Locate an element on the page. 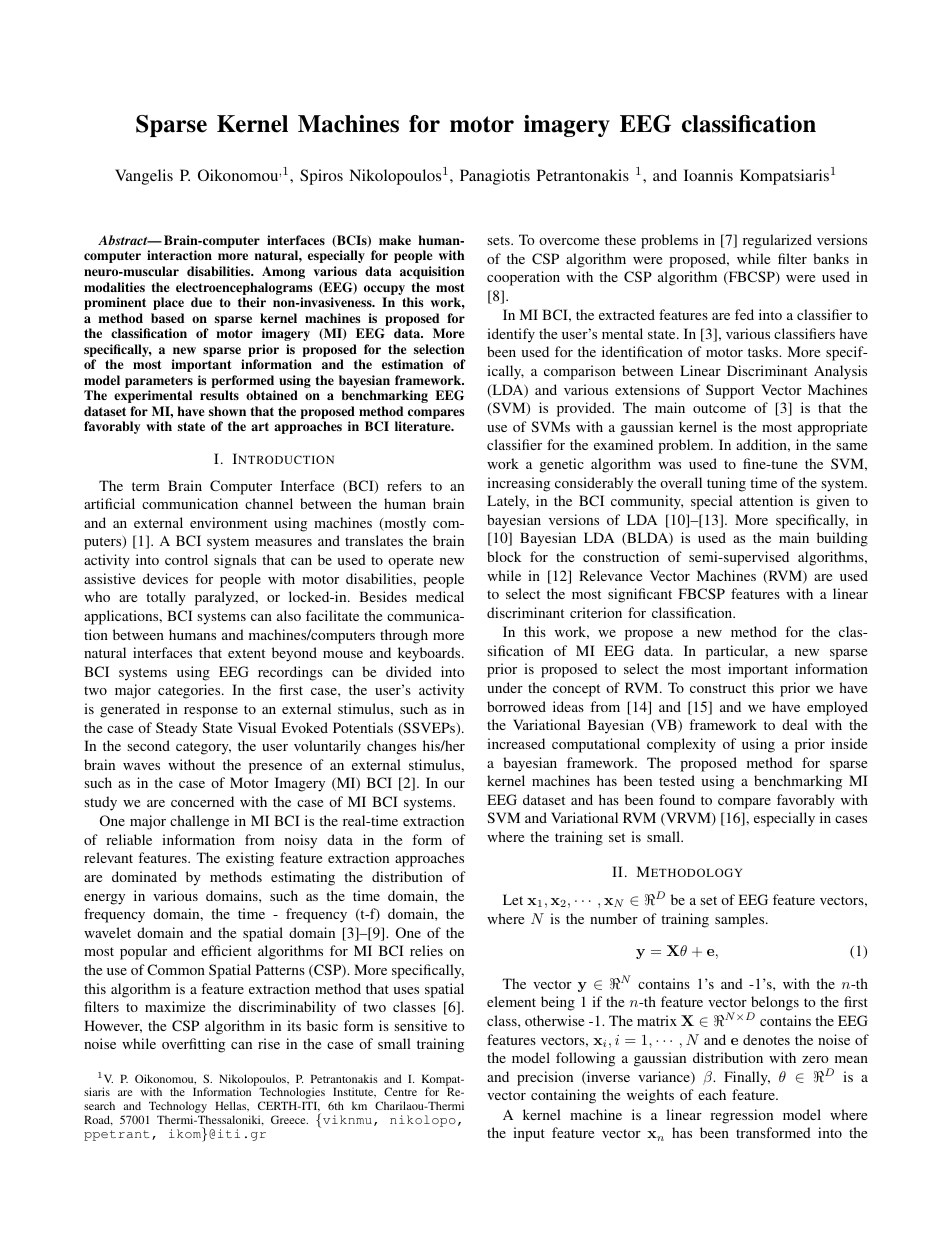 The width and height of the image is (952, 1233). Panagiotis is located at coordinates (495, 177).
